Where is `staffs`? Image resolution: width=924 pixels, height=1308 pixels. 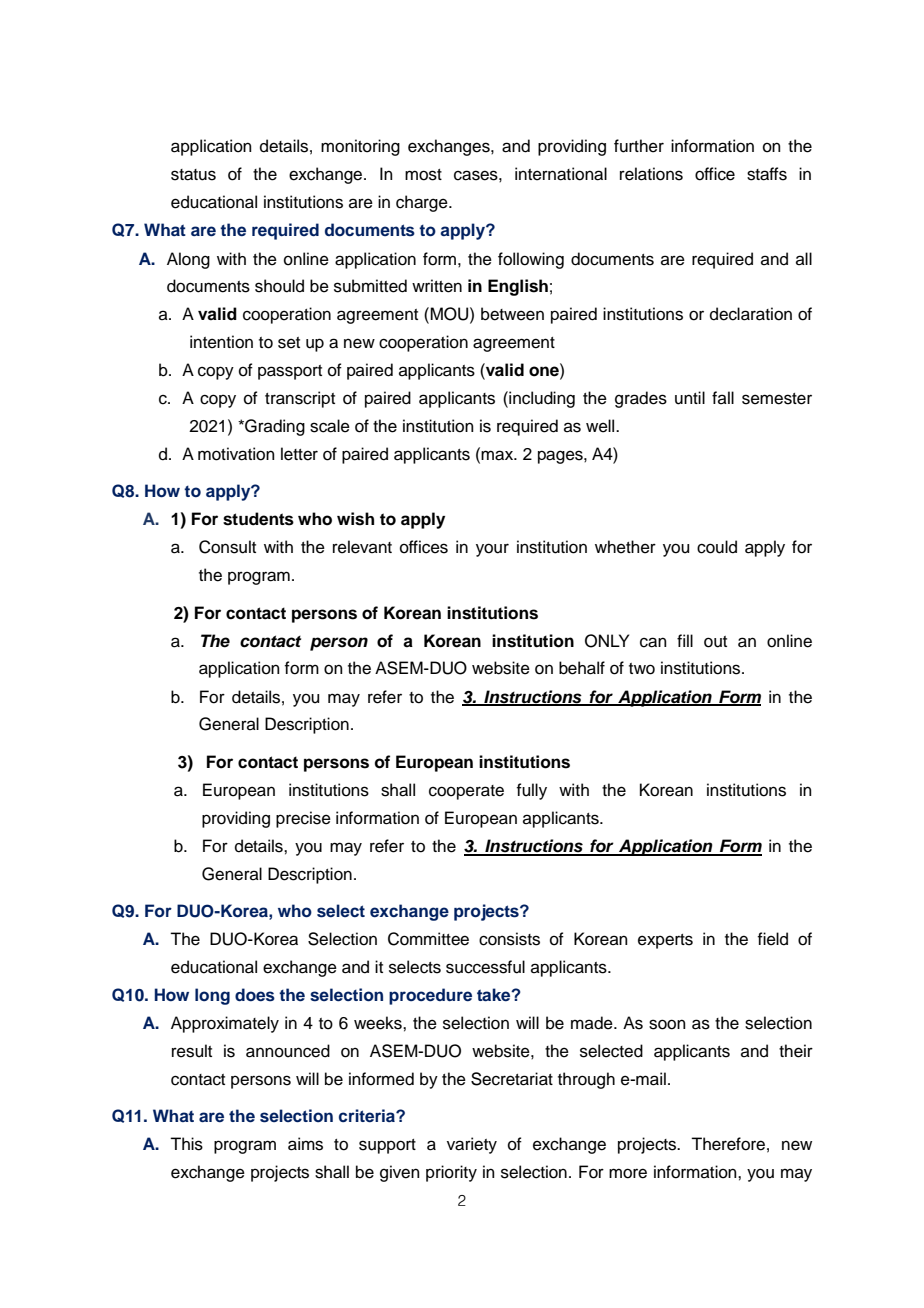 staffs is located at coordinates (767, 174).
